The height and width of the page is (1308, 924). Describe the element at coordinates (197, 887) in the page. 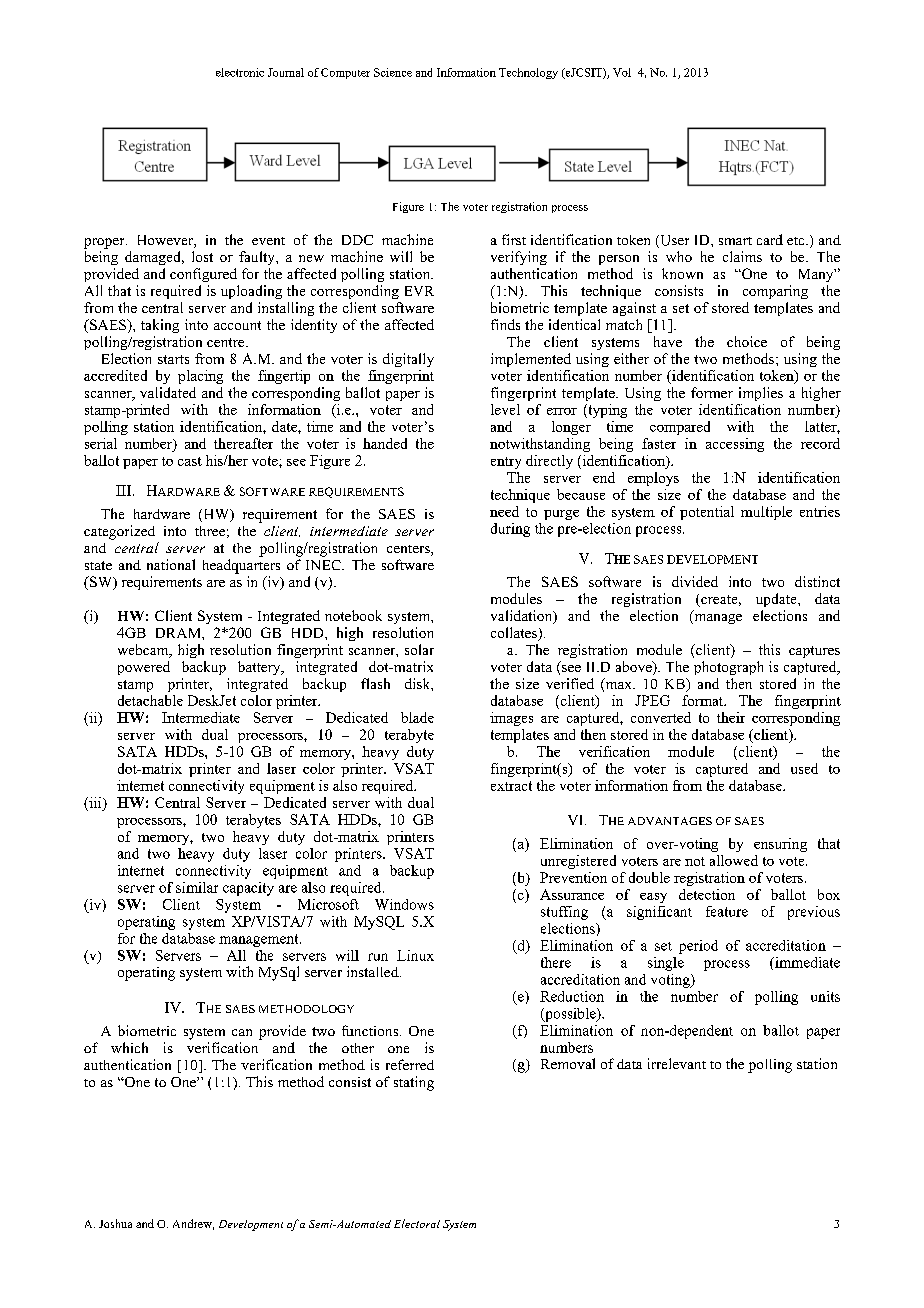

I see `similar` at that location.
